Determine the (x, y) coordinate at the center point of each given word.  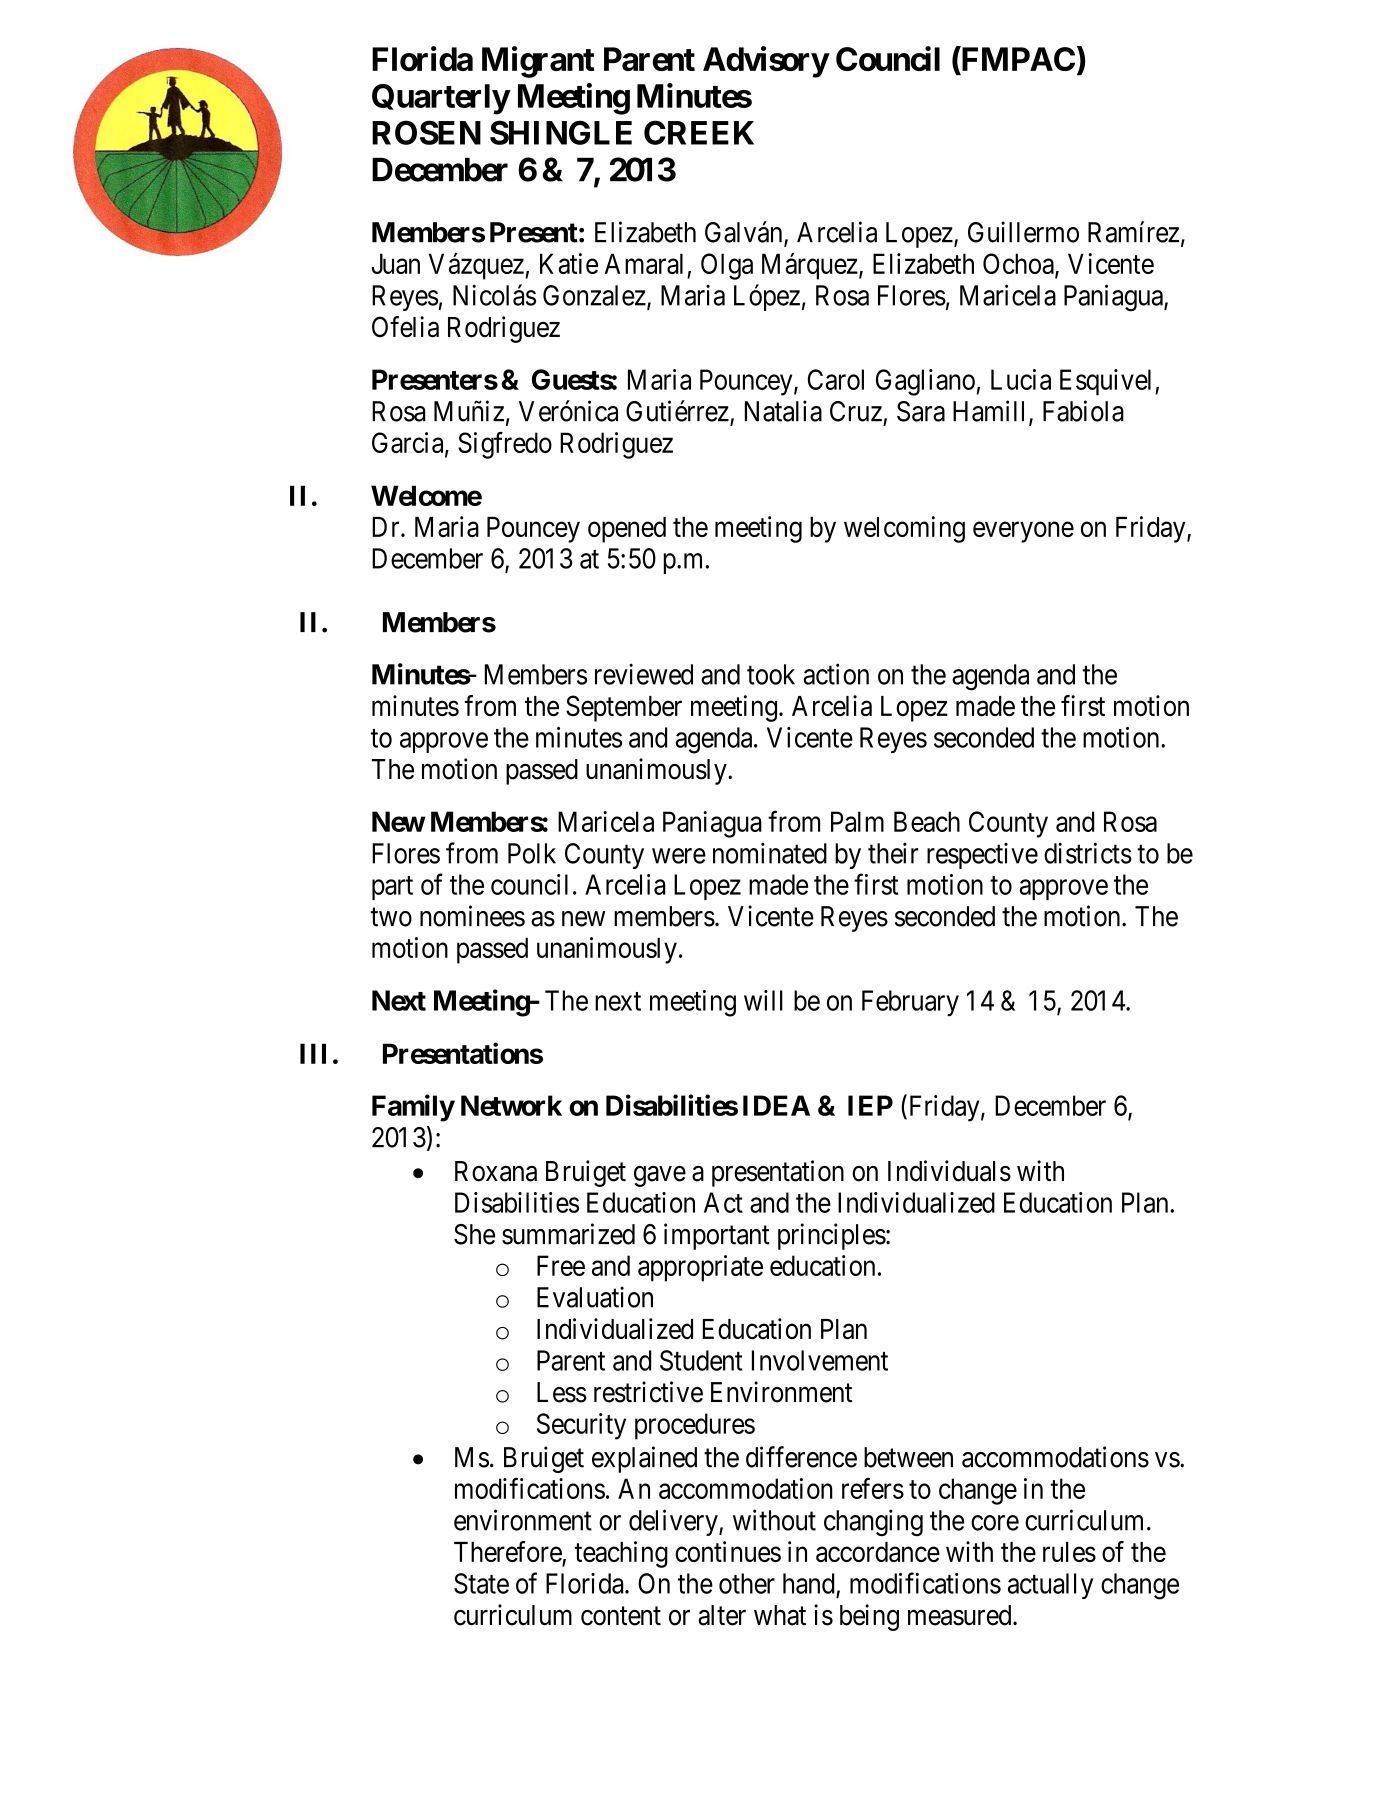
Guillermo (1023, 232)
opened (627, 530)
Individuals (949, 1171)
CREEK (699, 132)
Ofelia (405, 327)
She (474, 1234)
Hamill (991, 412)
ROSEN (426, 132)
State (481, 1583)
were (679, 856)
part (392, 888)
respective (982, 856)
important (717, 1236)
